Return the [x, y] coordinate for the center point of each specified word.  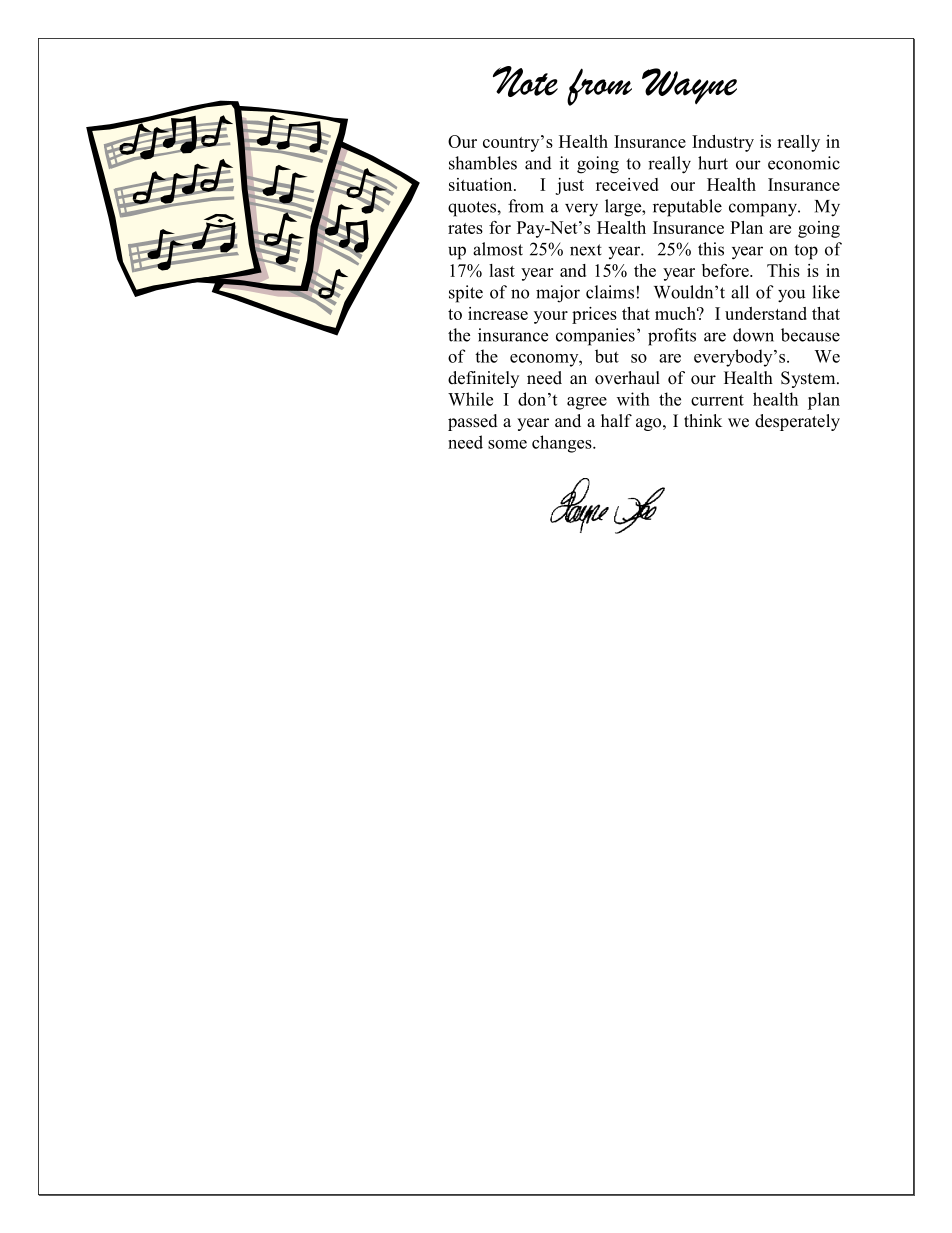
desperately [797, 422]
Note [525, 81]
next [586, 250]
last [502, 270]
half [616, 420]
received [627, 184]
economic [804, 163]
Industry [723, 143]
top [806, 252]
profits [672, 337]
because [810, 335]
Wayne [689, 86]
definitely [483, 379]
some [507, 444]
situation [482, 184]
